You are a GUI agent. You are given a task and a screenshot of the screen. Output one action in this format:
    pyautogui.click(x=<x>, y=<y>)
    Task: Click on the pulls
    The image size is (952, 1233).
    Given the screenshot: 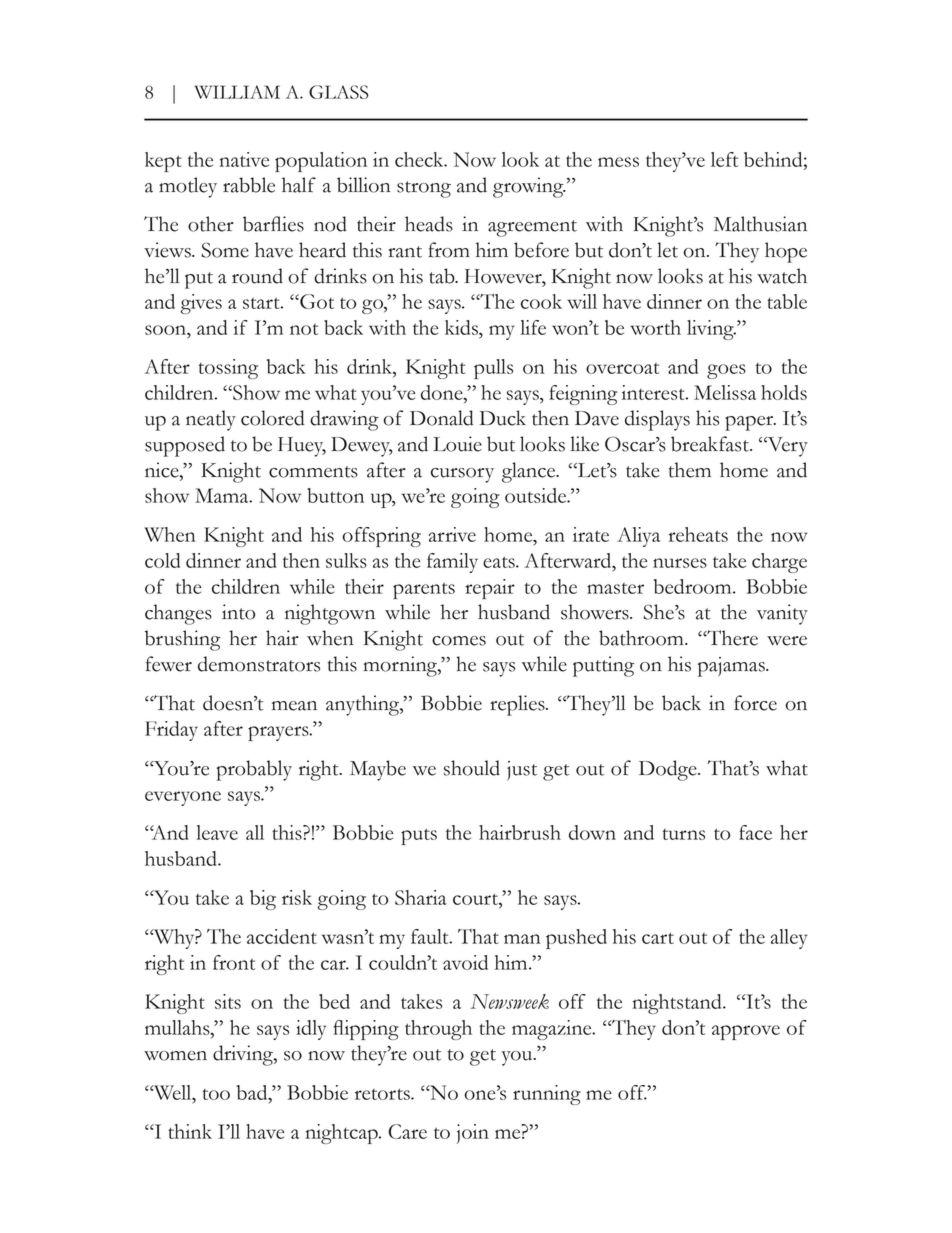 What is the action you would take?
    pyautogui.click(x=493, y=369)
